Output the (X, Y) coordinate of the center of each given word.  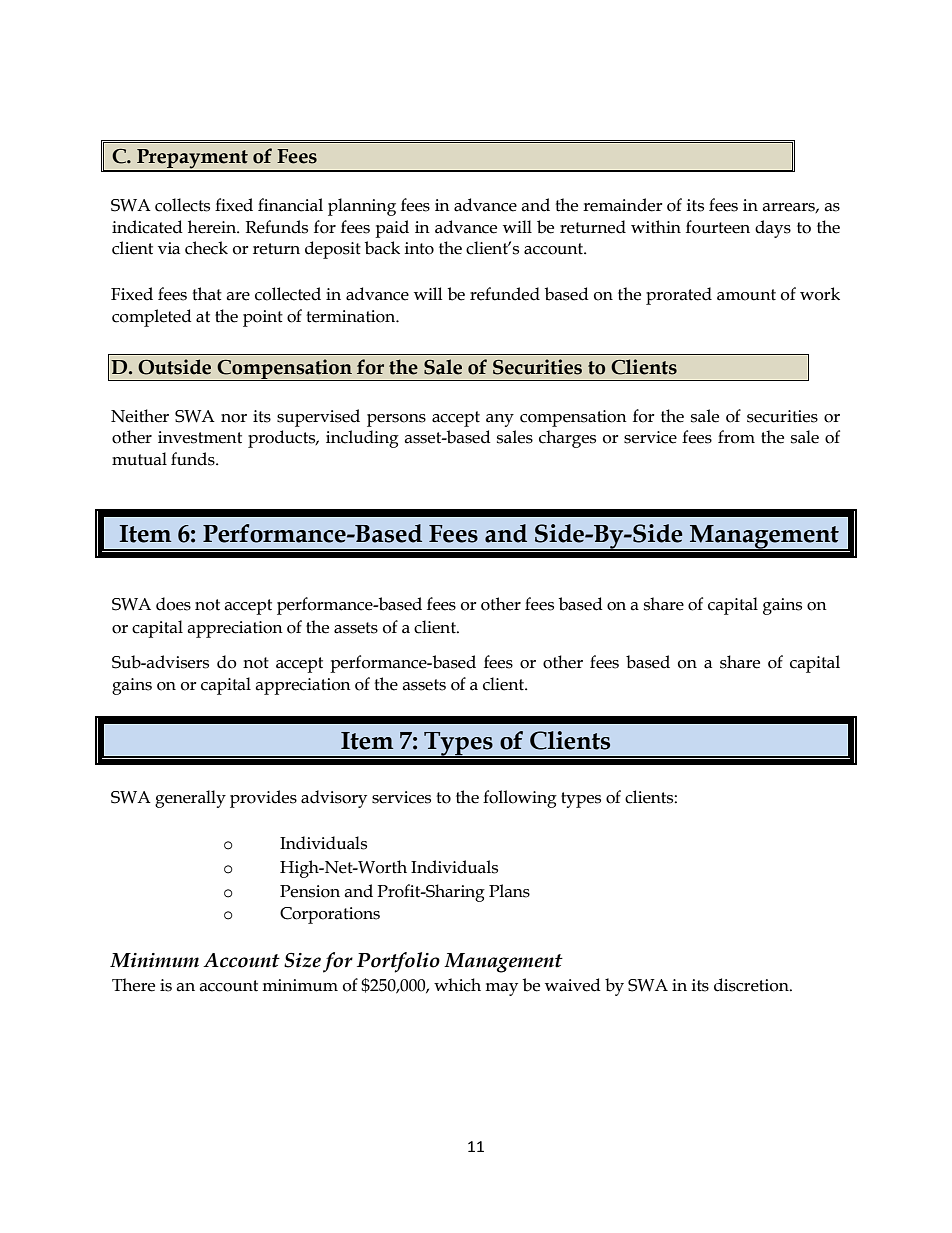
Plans (509, 891)
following (520, 799)
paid (392, 229)
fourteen (718, 227)
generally (190, 799)
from (736, 437)
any (500, 420)
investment (200, 437)
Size (302, 960)
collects (182, 205)
